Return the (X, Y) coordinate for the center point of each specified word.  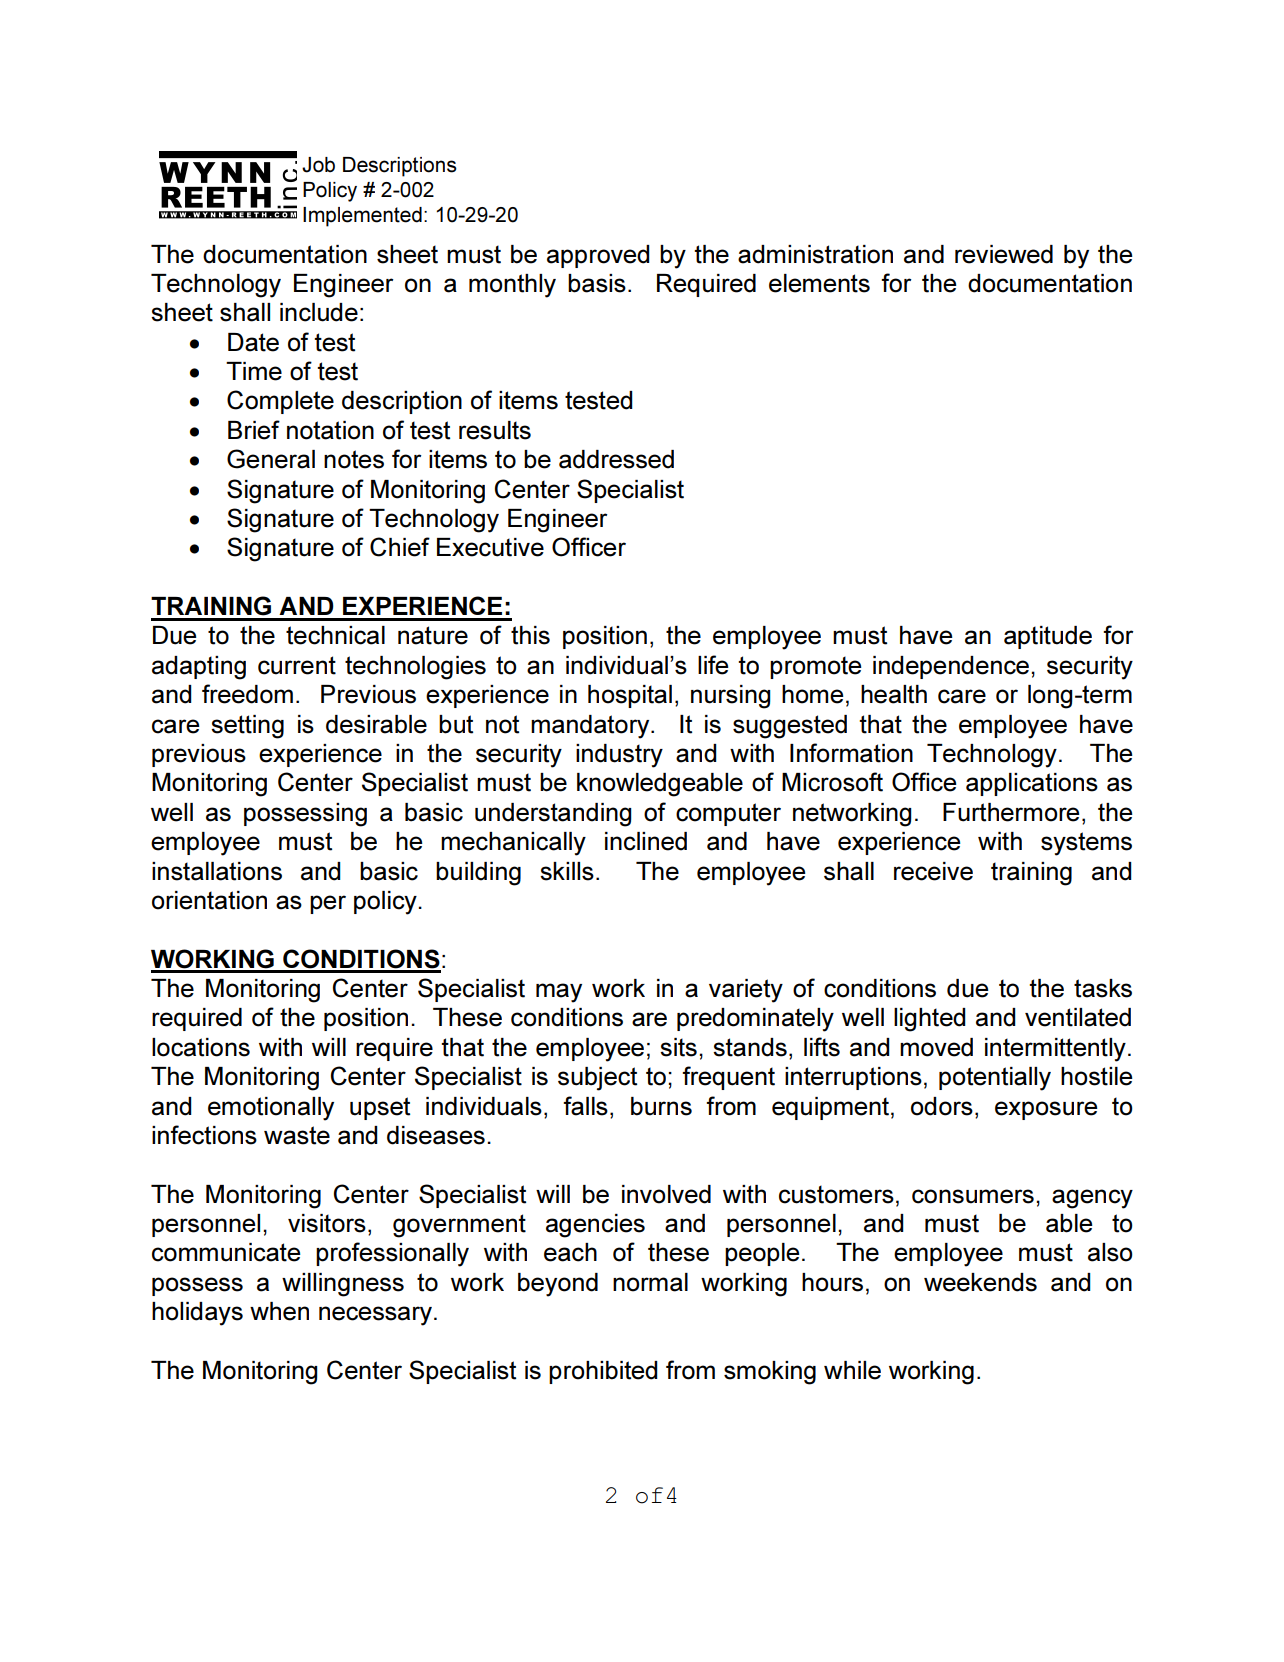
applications (1032, 784)
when (279, 1311)
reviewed (1004, 254)
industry (619, 756)
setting (247, 727)
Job (318, 165)
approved (598, 256)
